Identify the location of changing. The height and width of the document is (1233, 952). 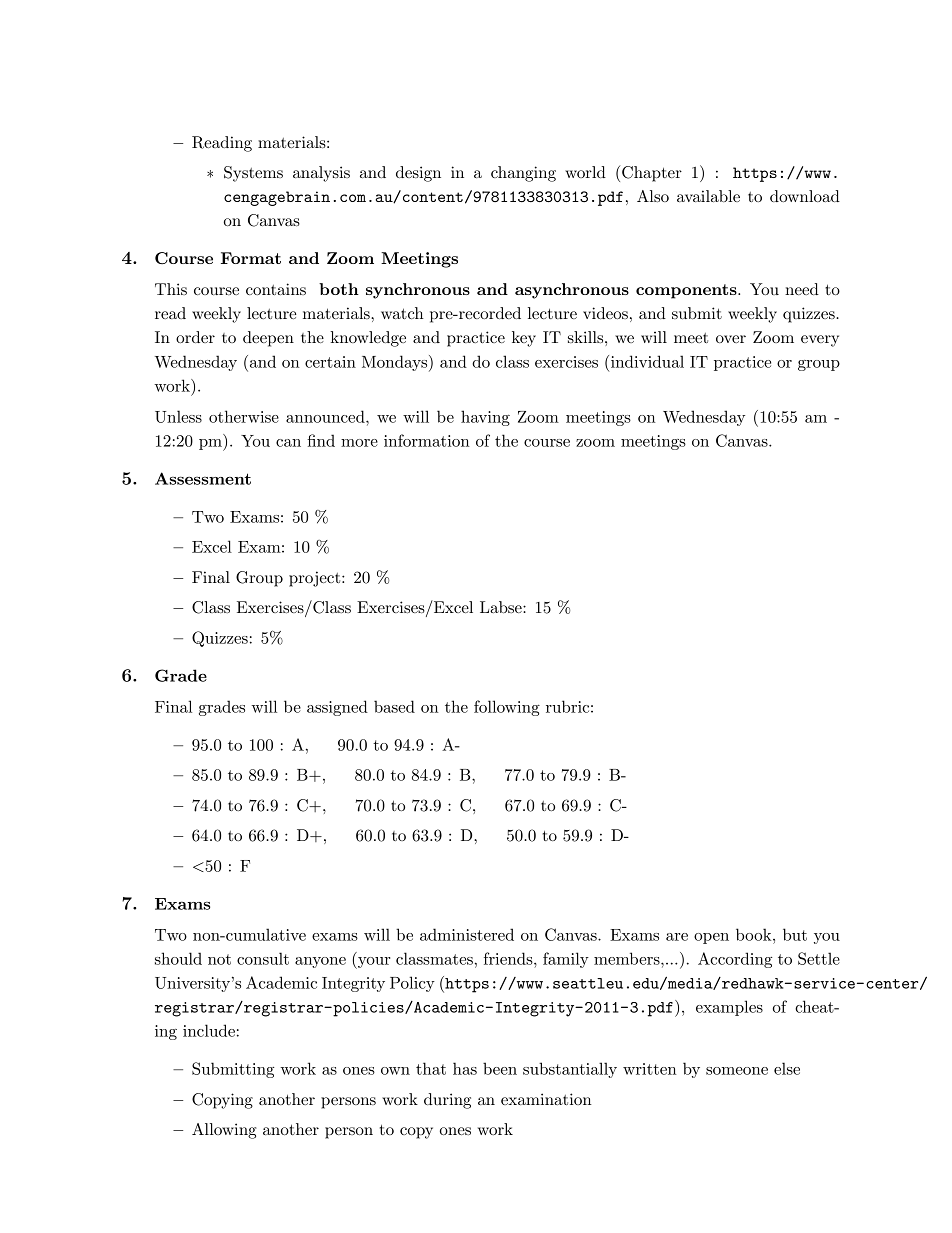
(523, 174).
